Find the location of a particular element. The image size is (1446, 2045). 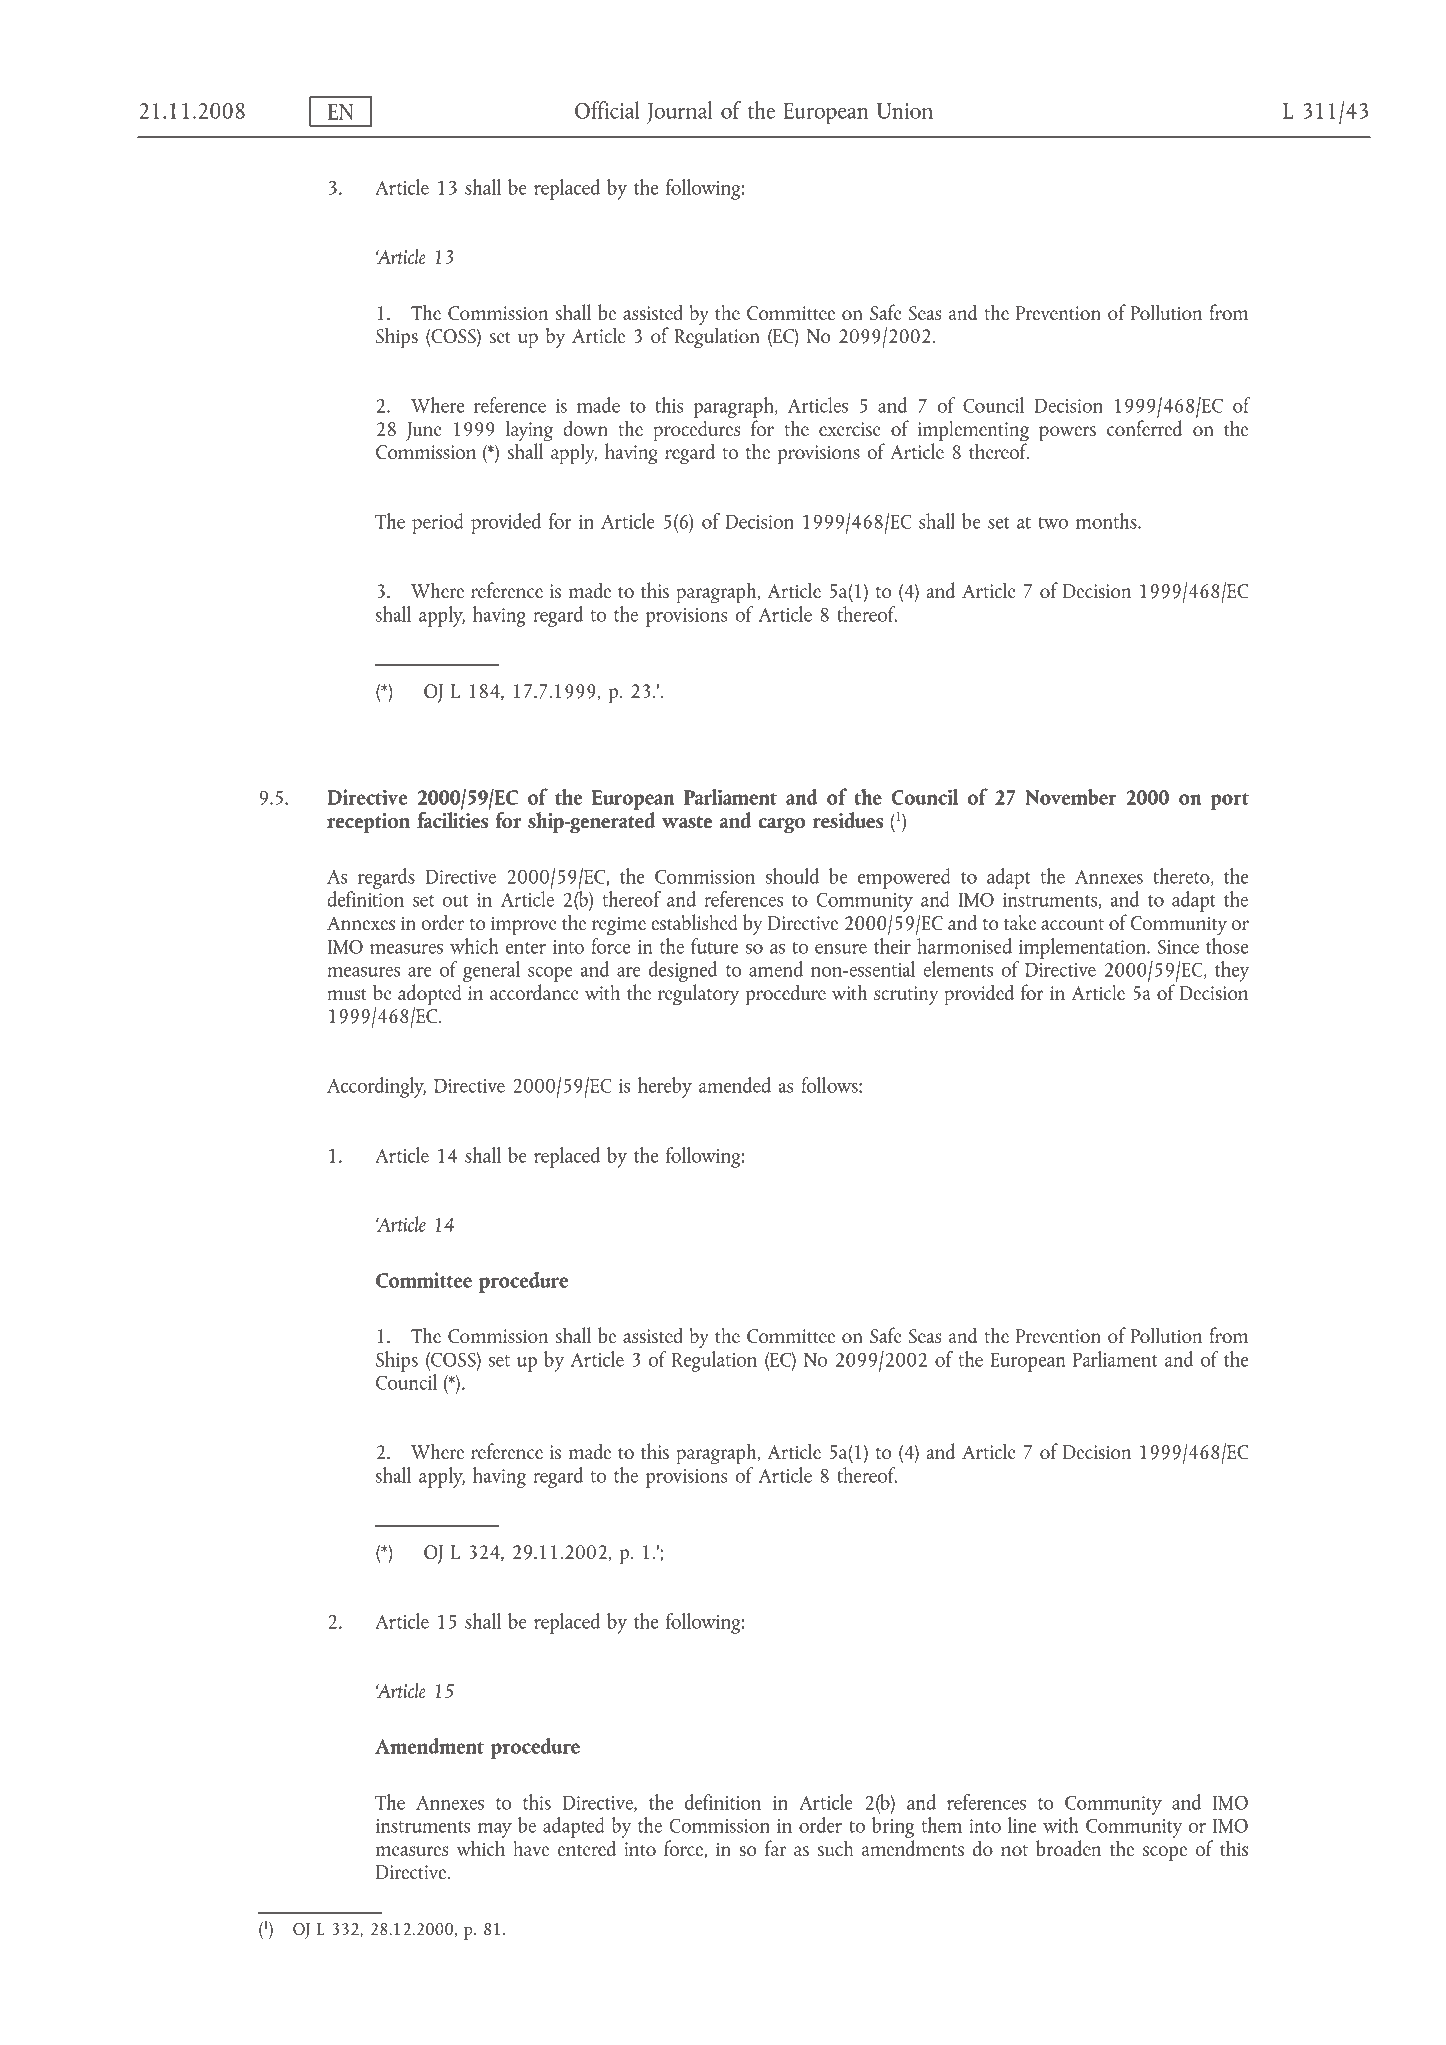

period is located at coordinates (438, 523).
